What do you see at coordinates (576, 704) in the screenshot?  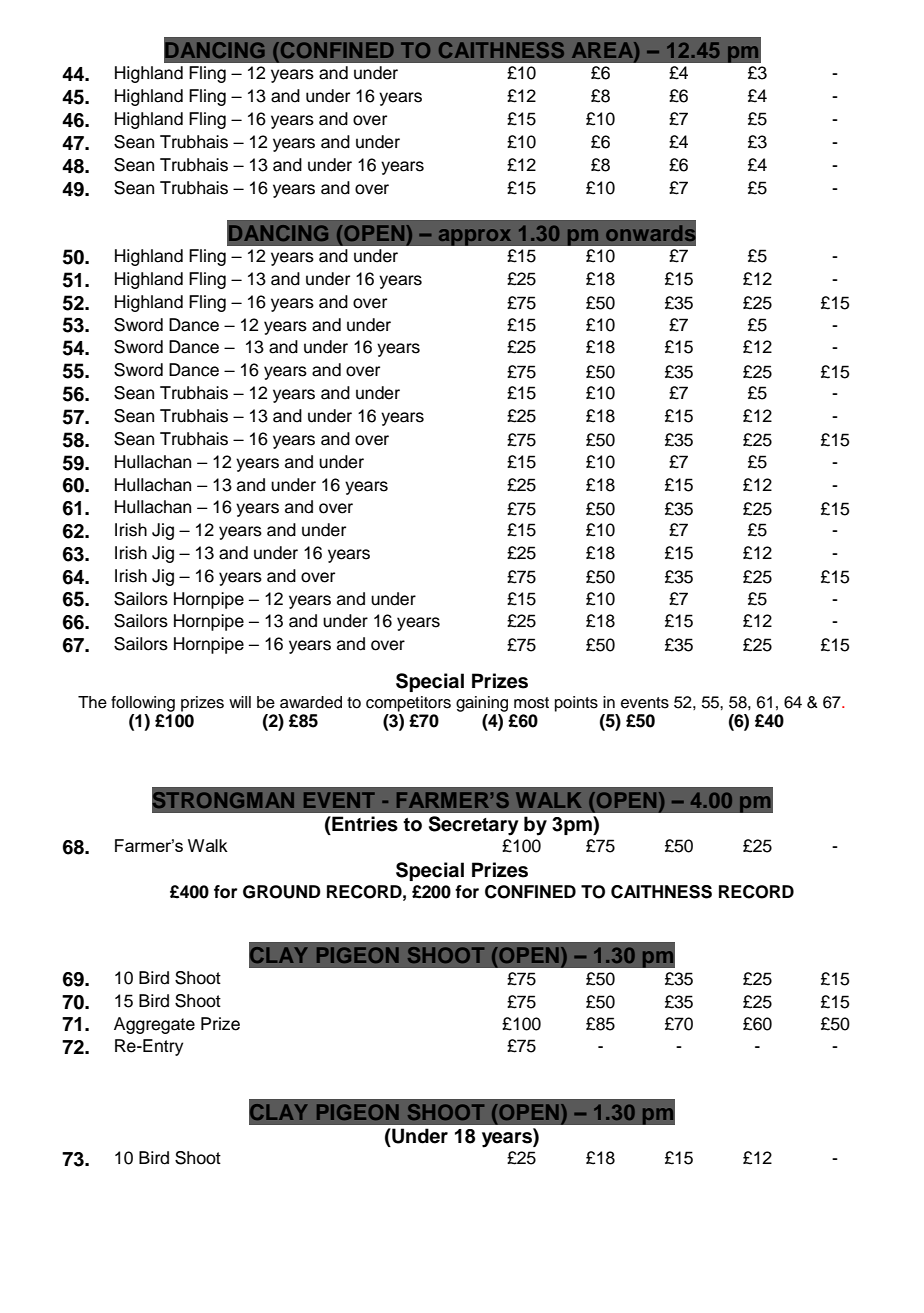 I see `points` at bounding box center [576, 704].
